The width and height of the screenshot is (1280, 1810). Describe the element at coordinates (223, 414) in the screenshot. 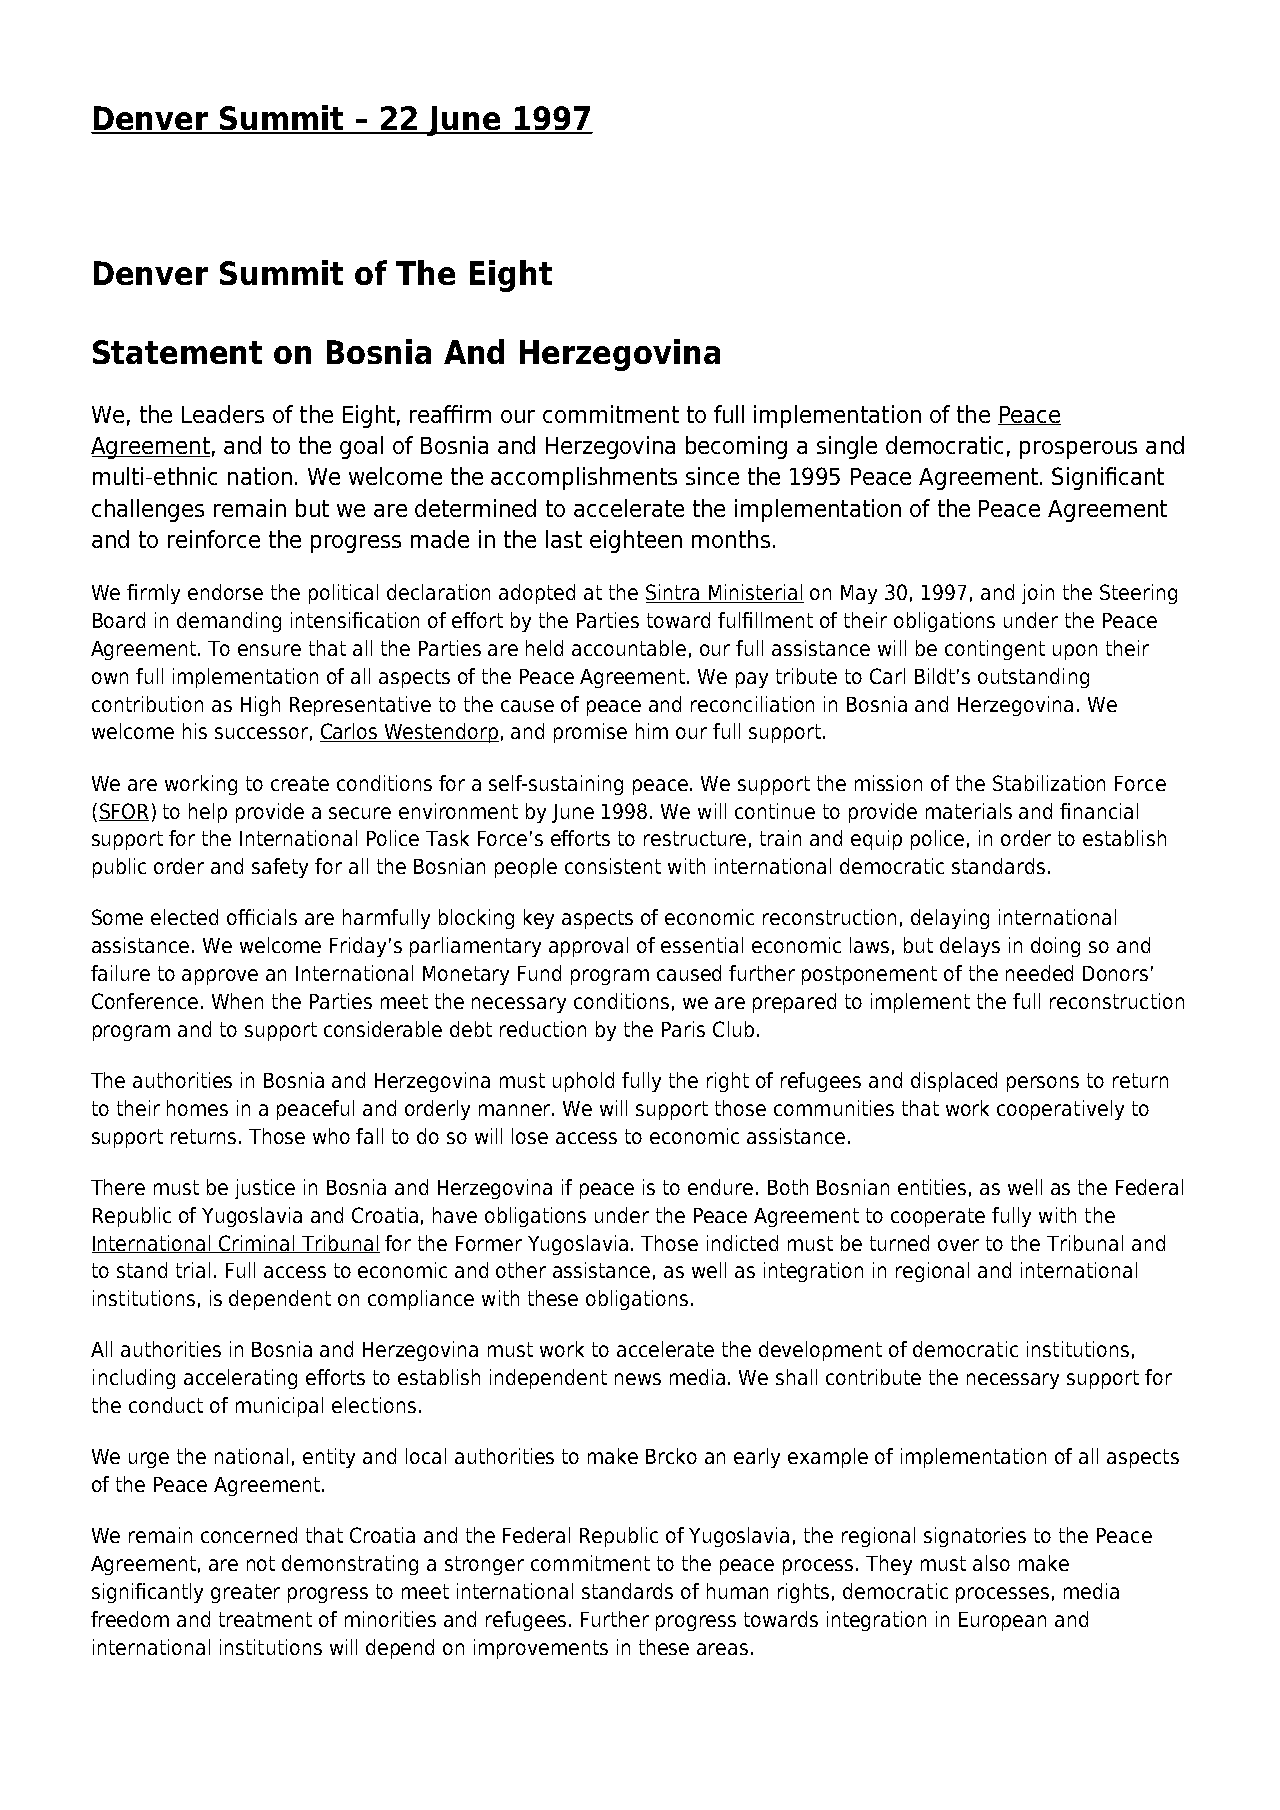

I see `Leaders` at that location.
